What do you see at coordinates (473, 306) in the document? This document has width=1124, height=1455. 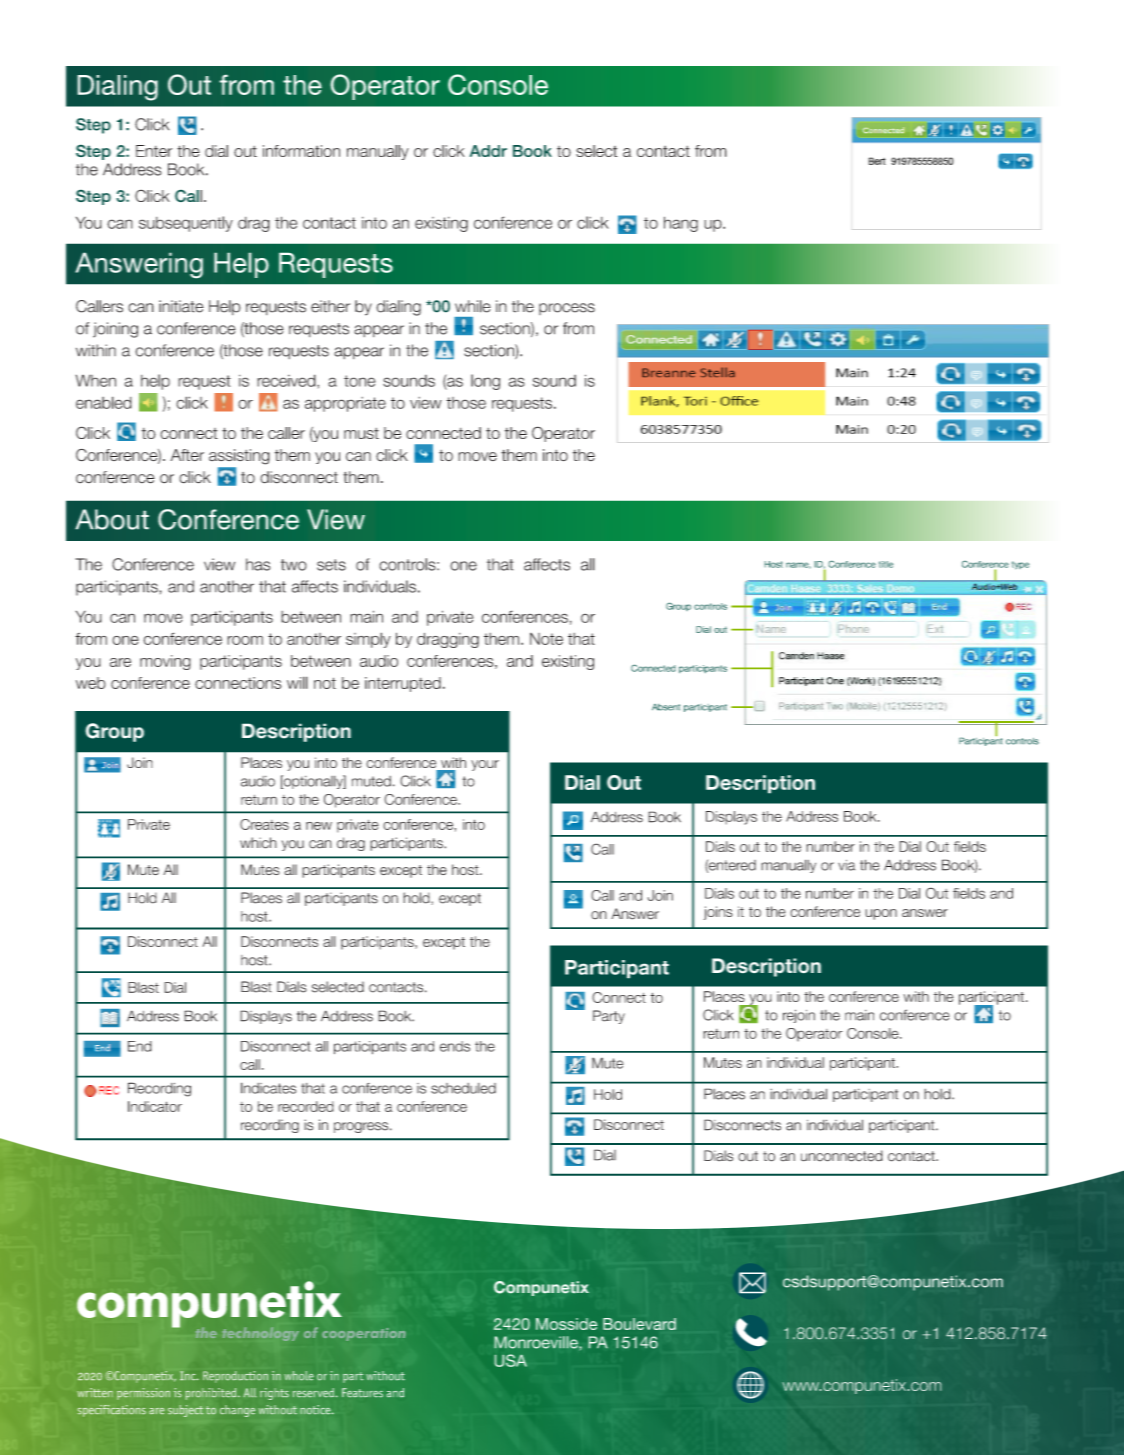 I see `while` at bounding box center [473, 306].
